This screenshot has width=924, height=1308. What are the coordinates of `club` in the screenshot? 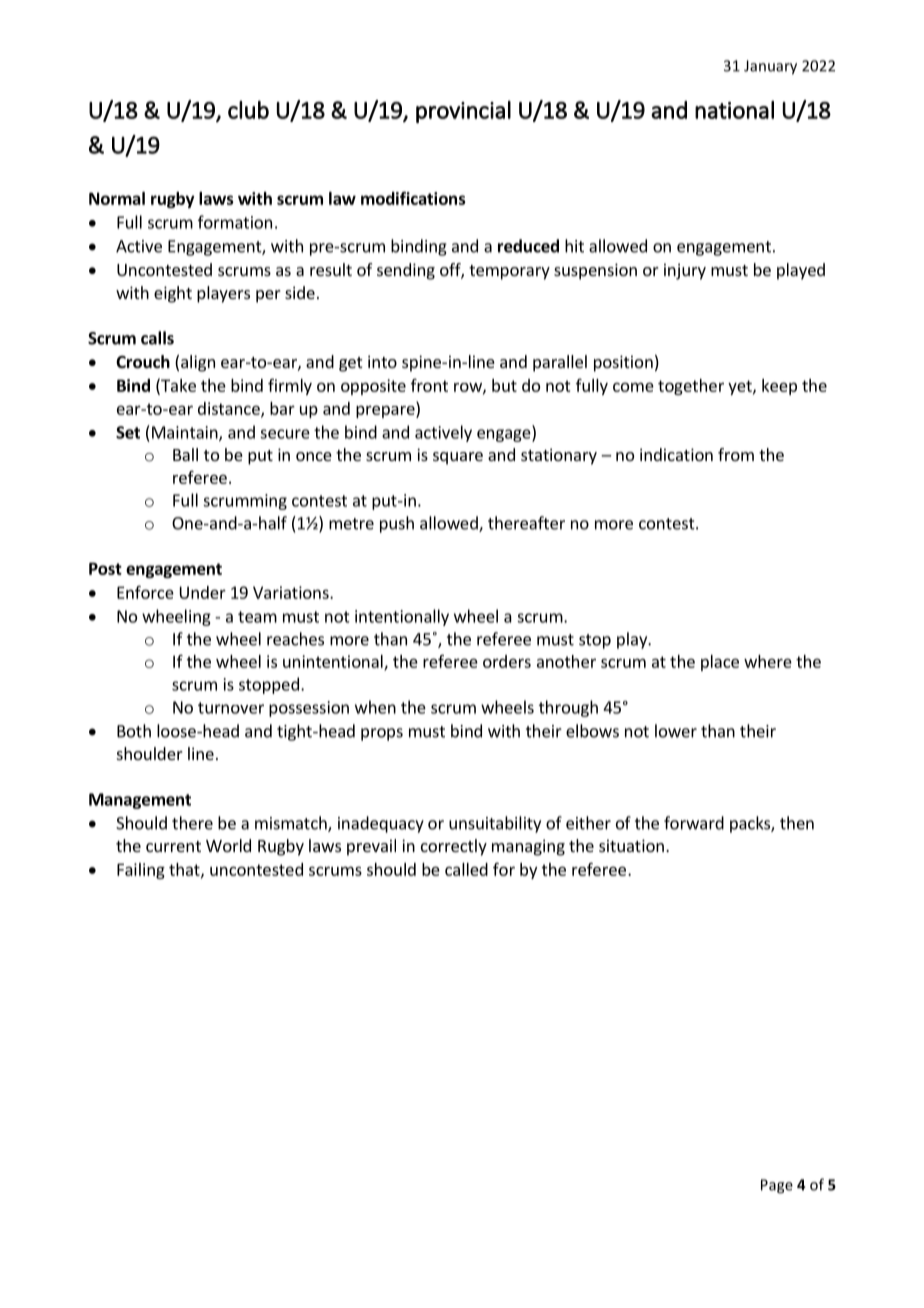 It's located at (248, 110).
